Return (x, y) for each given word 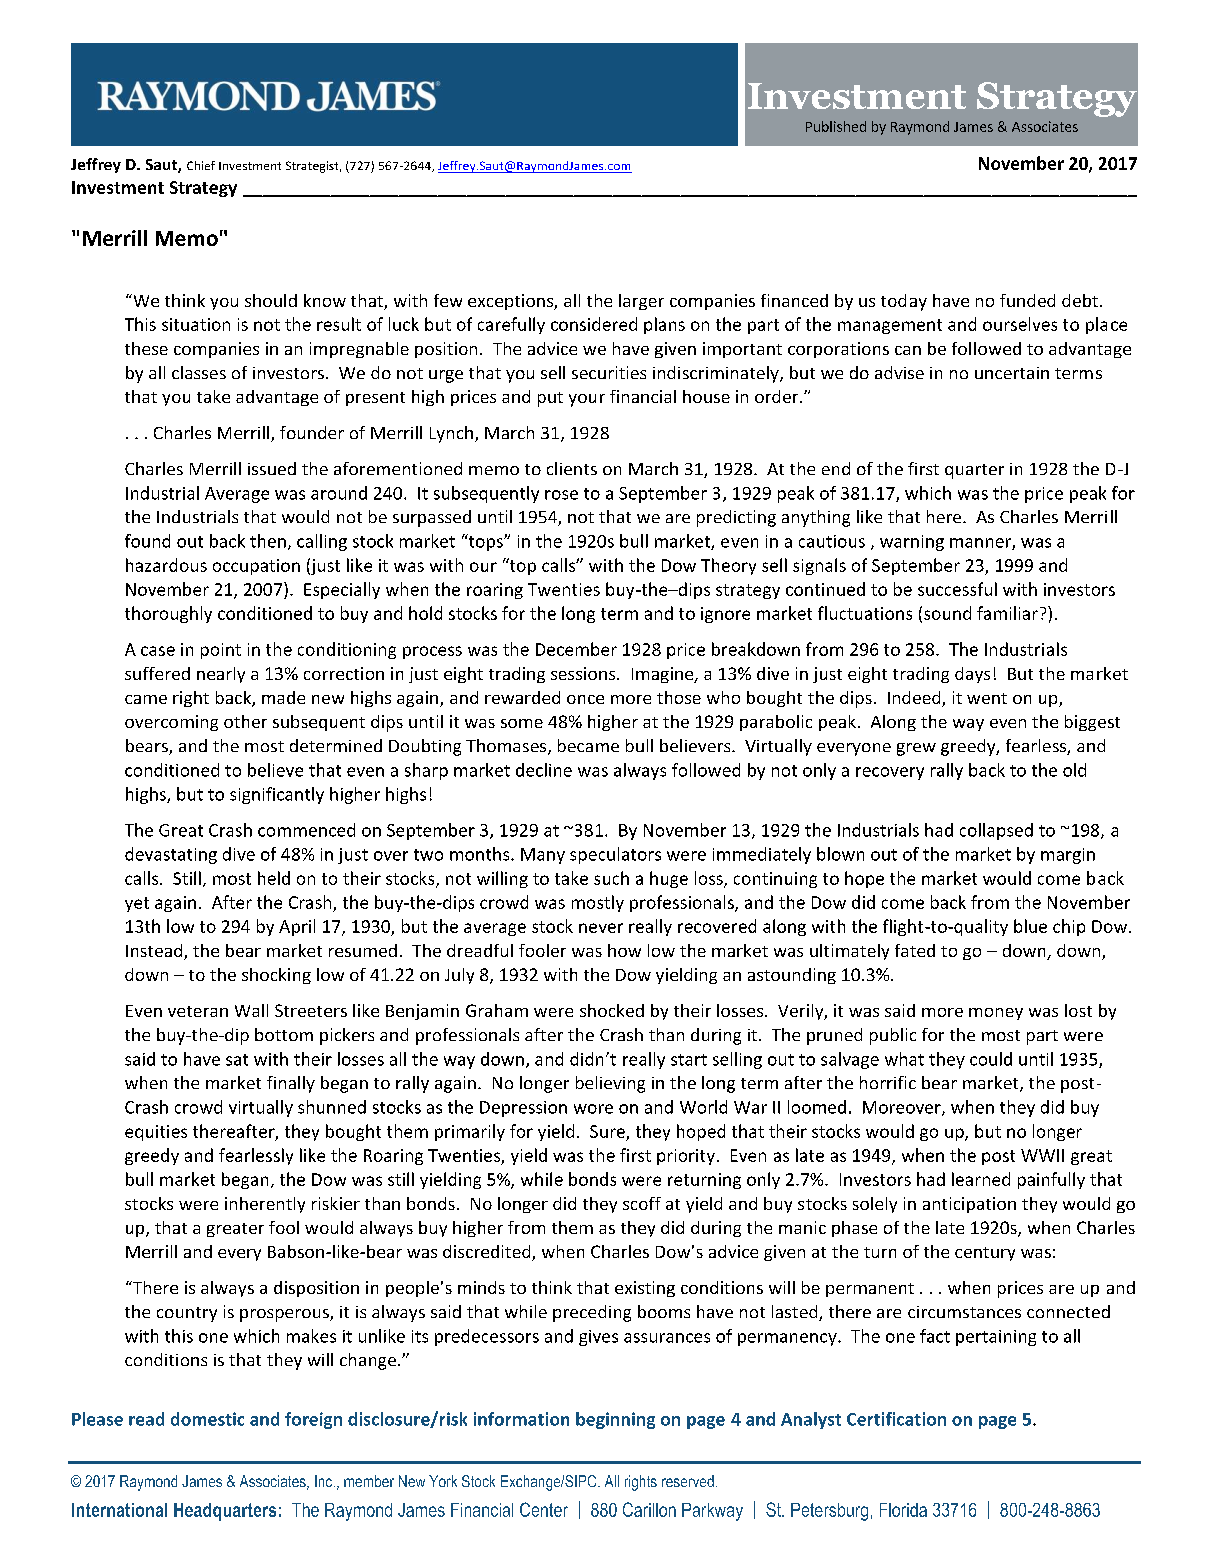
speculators (615, 855)
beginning (615, 1420)
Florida (903, 1510)
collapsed (996, 831)
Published (836, 126)
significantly (277, 795)
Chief (201, 165)
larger (641, 302)
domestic (207, 1419)
